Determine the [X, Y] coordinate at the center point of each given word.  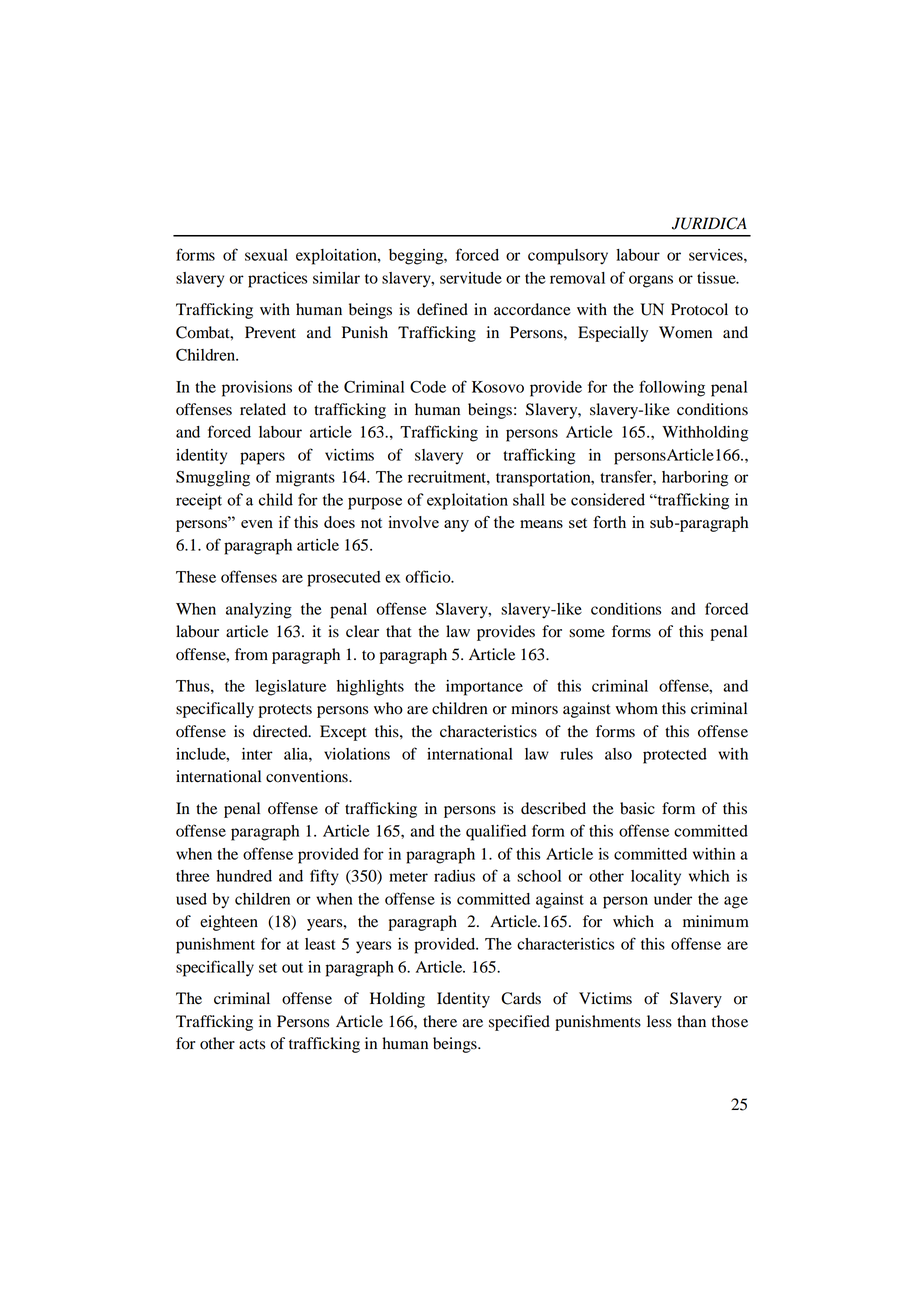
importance [484, 688]
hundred [244, 876]
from [251, 654]
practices [277, 280]
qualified [496, 832]
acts [252, 1044]
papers [262, 458]
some [587, 633]
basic [637, 808]
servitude [471, 278]
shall [529, 499]
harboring [695, 479]
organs [651, 281]
